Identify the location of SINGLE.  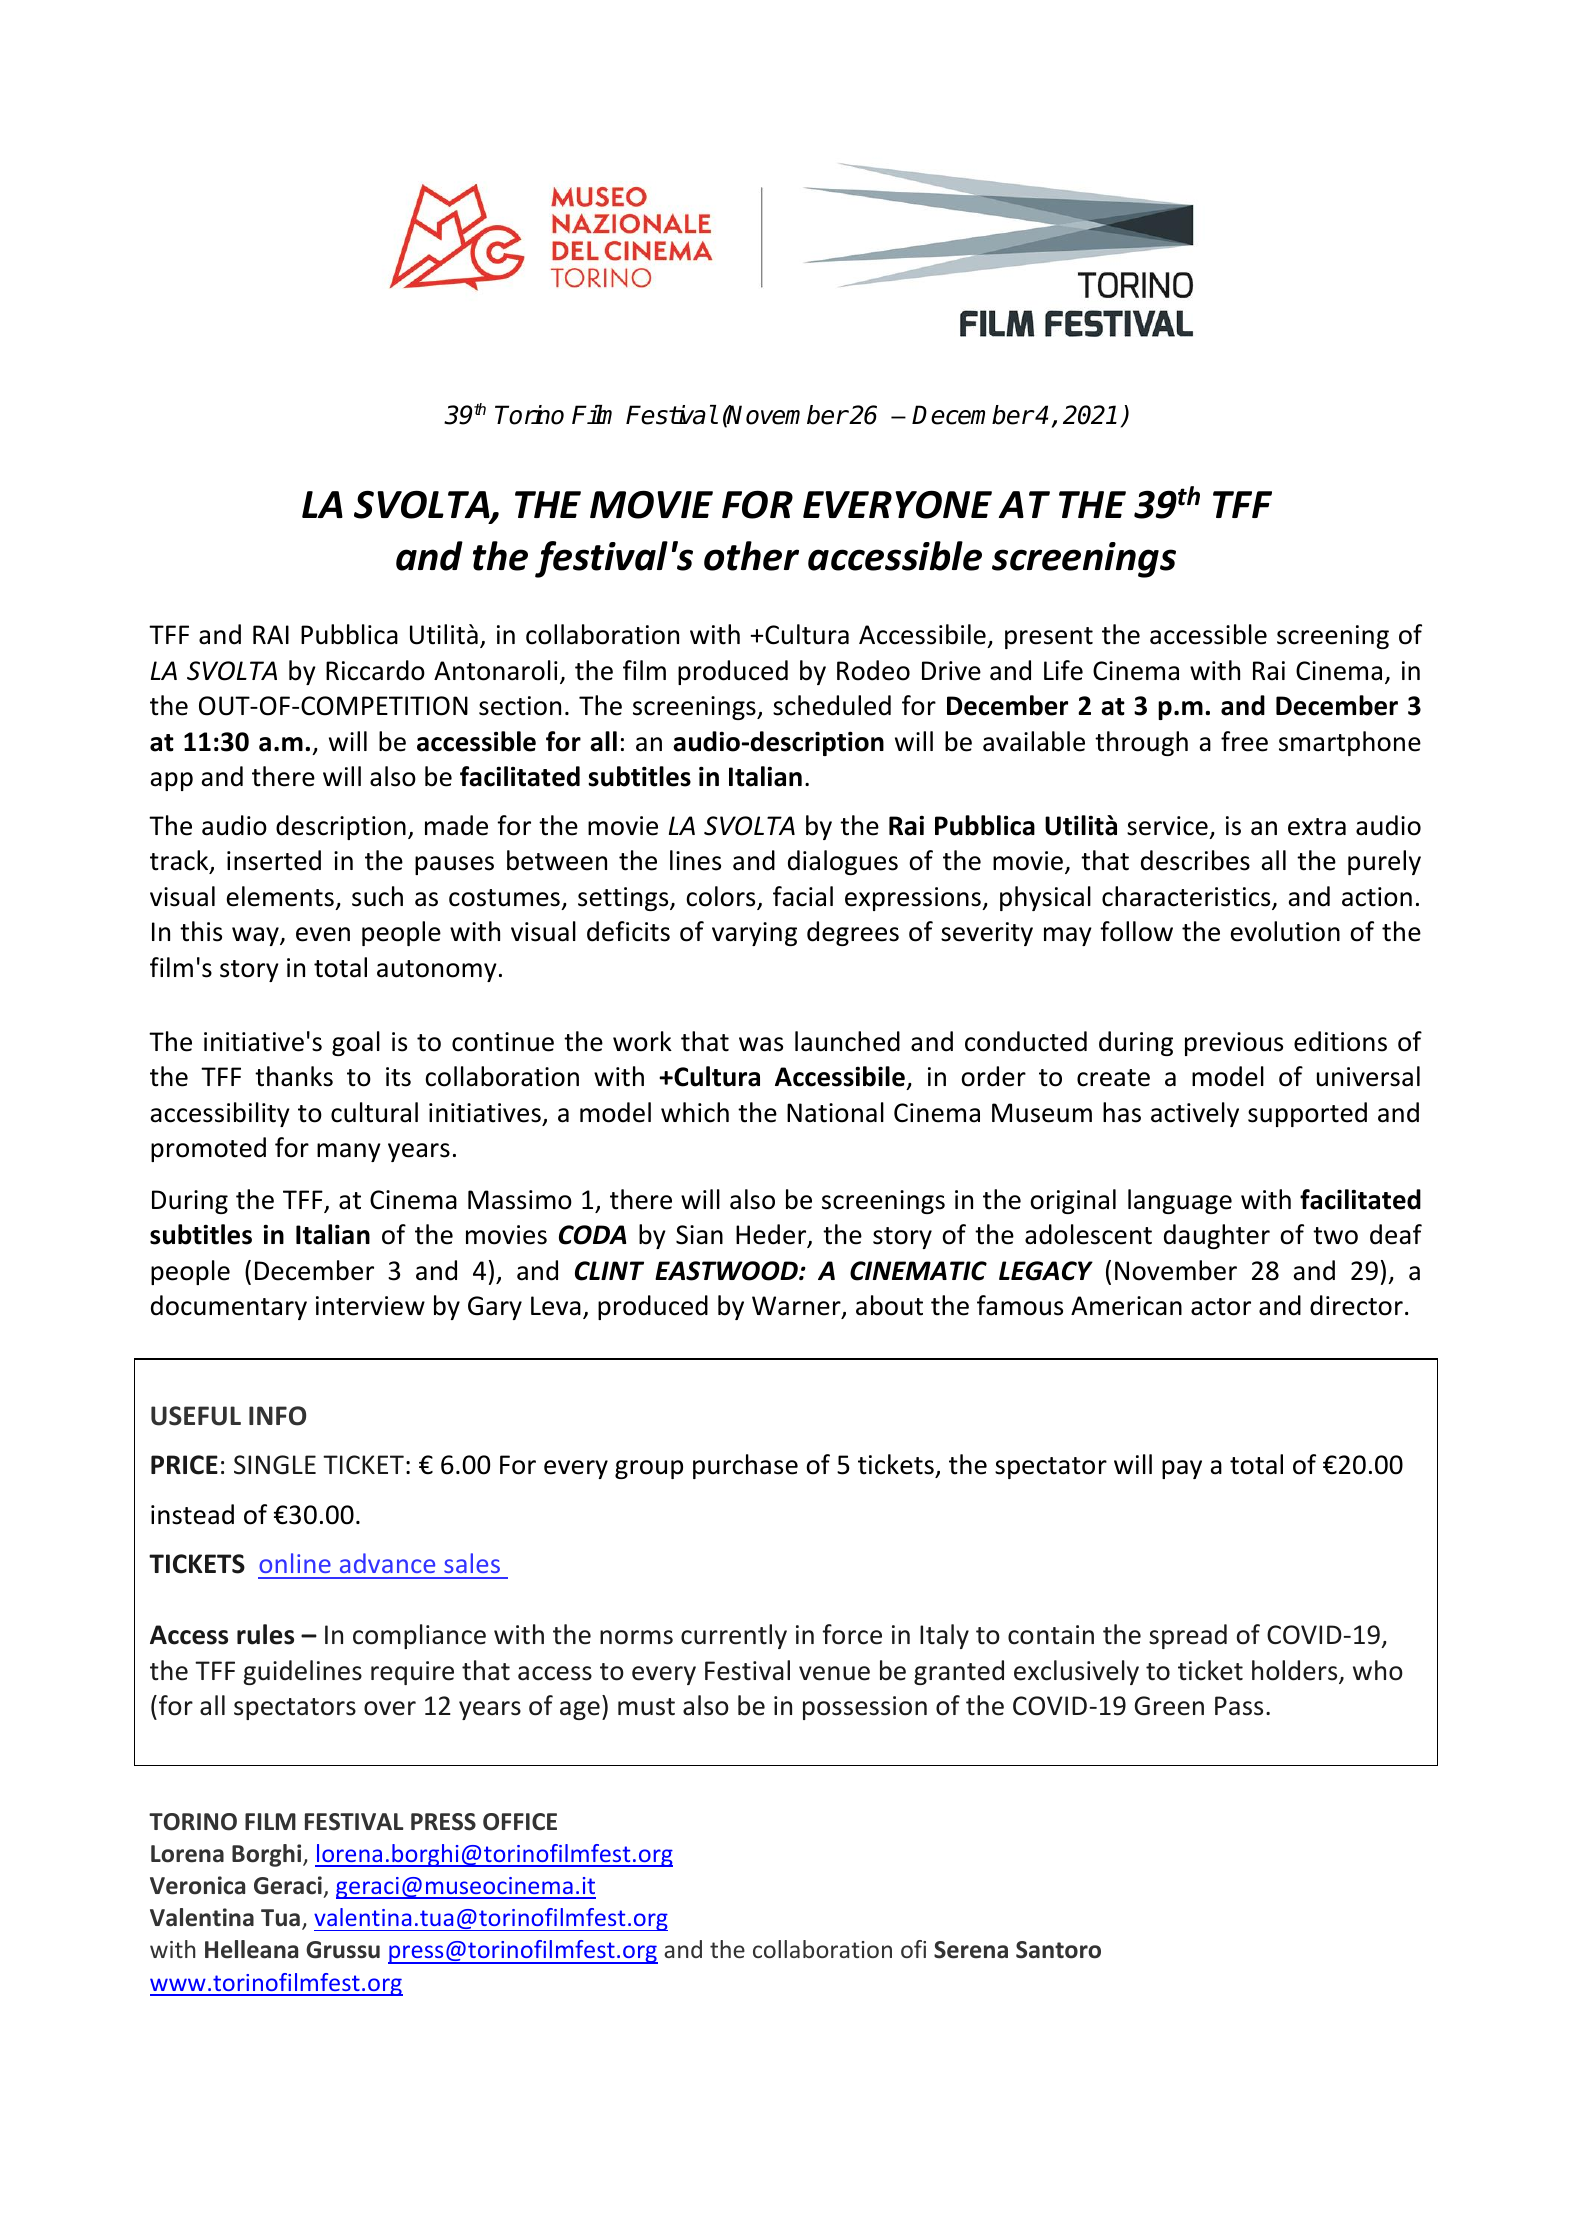
(275, 1465).
